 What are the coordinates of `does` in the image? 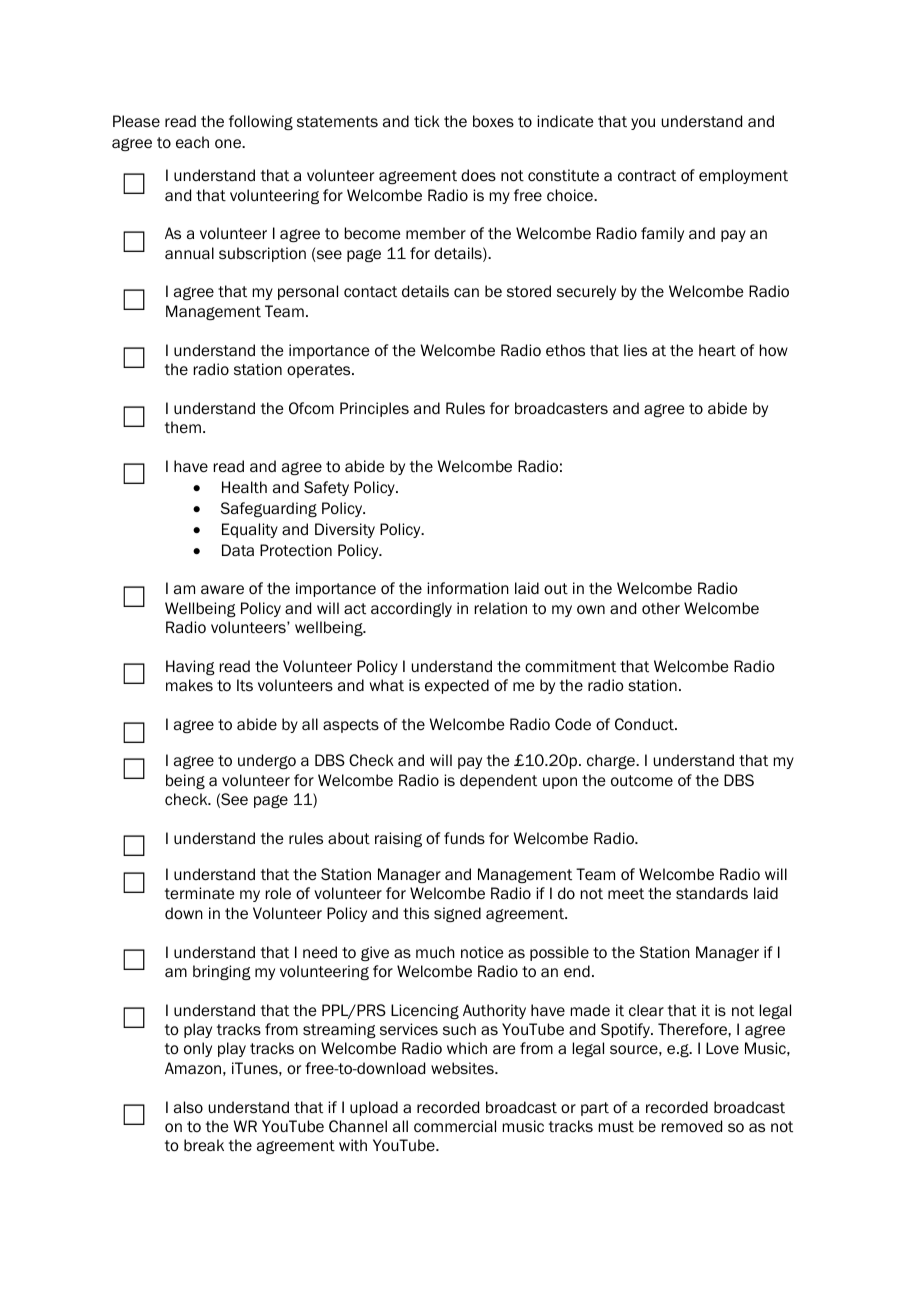 It's located at (478, 175).
